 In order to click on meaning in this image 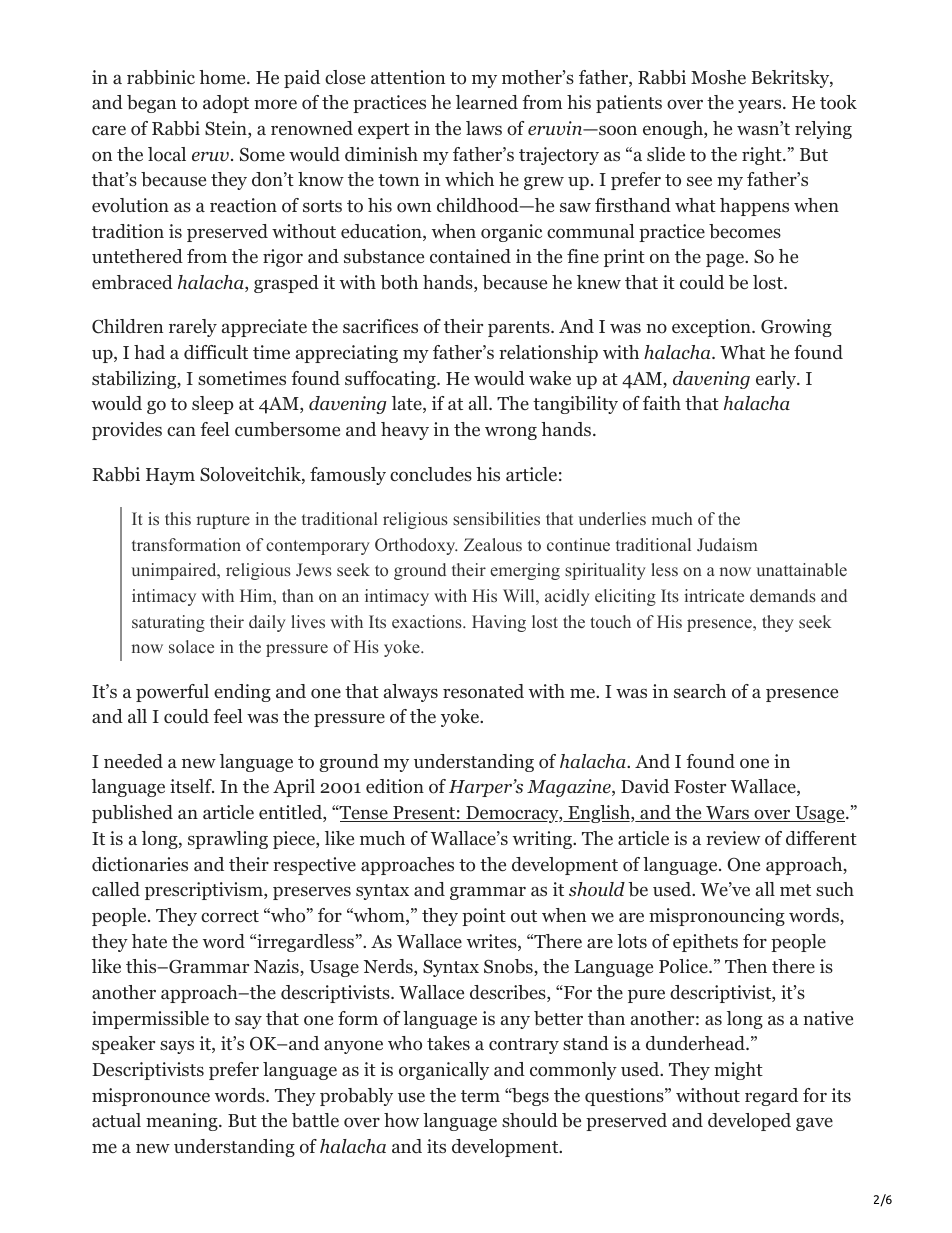, I will do `click(183, 1122)`.
